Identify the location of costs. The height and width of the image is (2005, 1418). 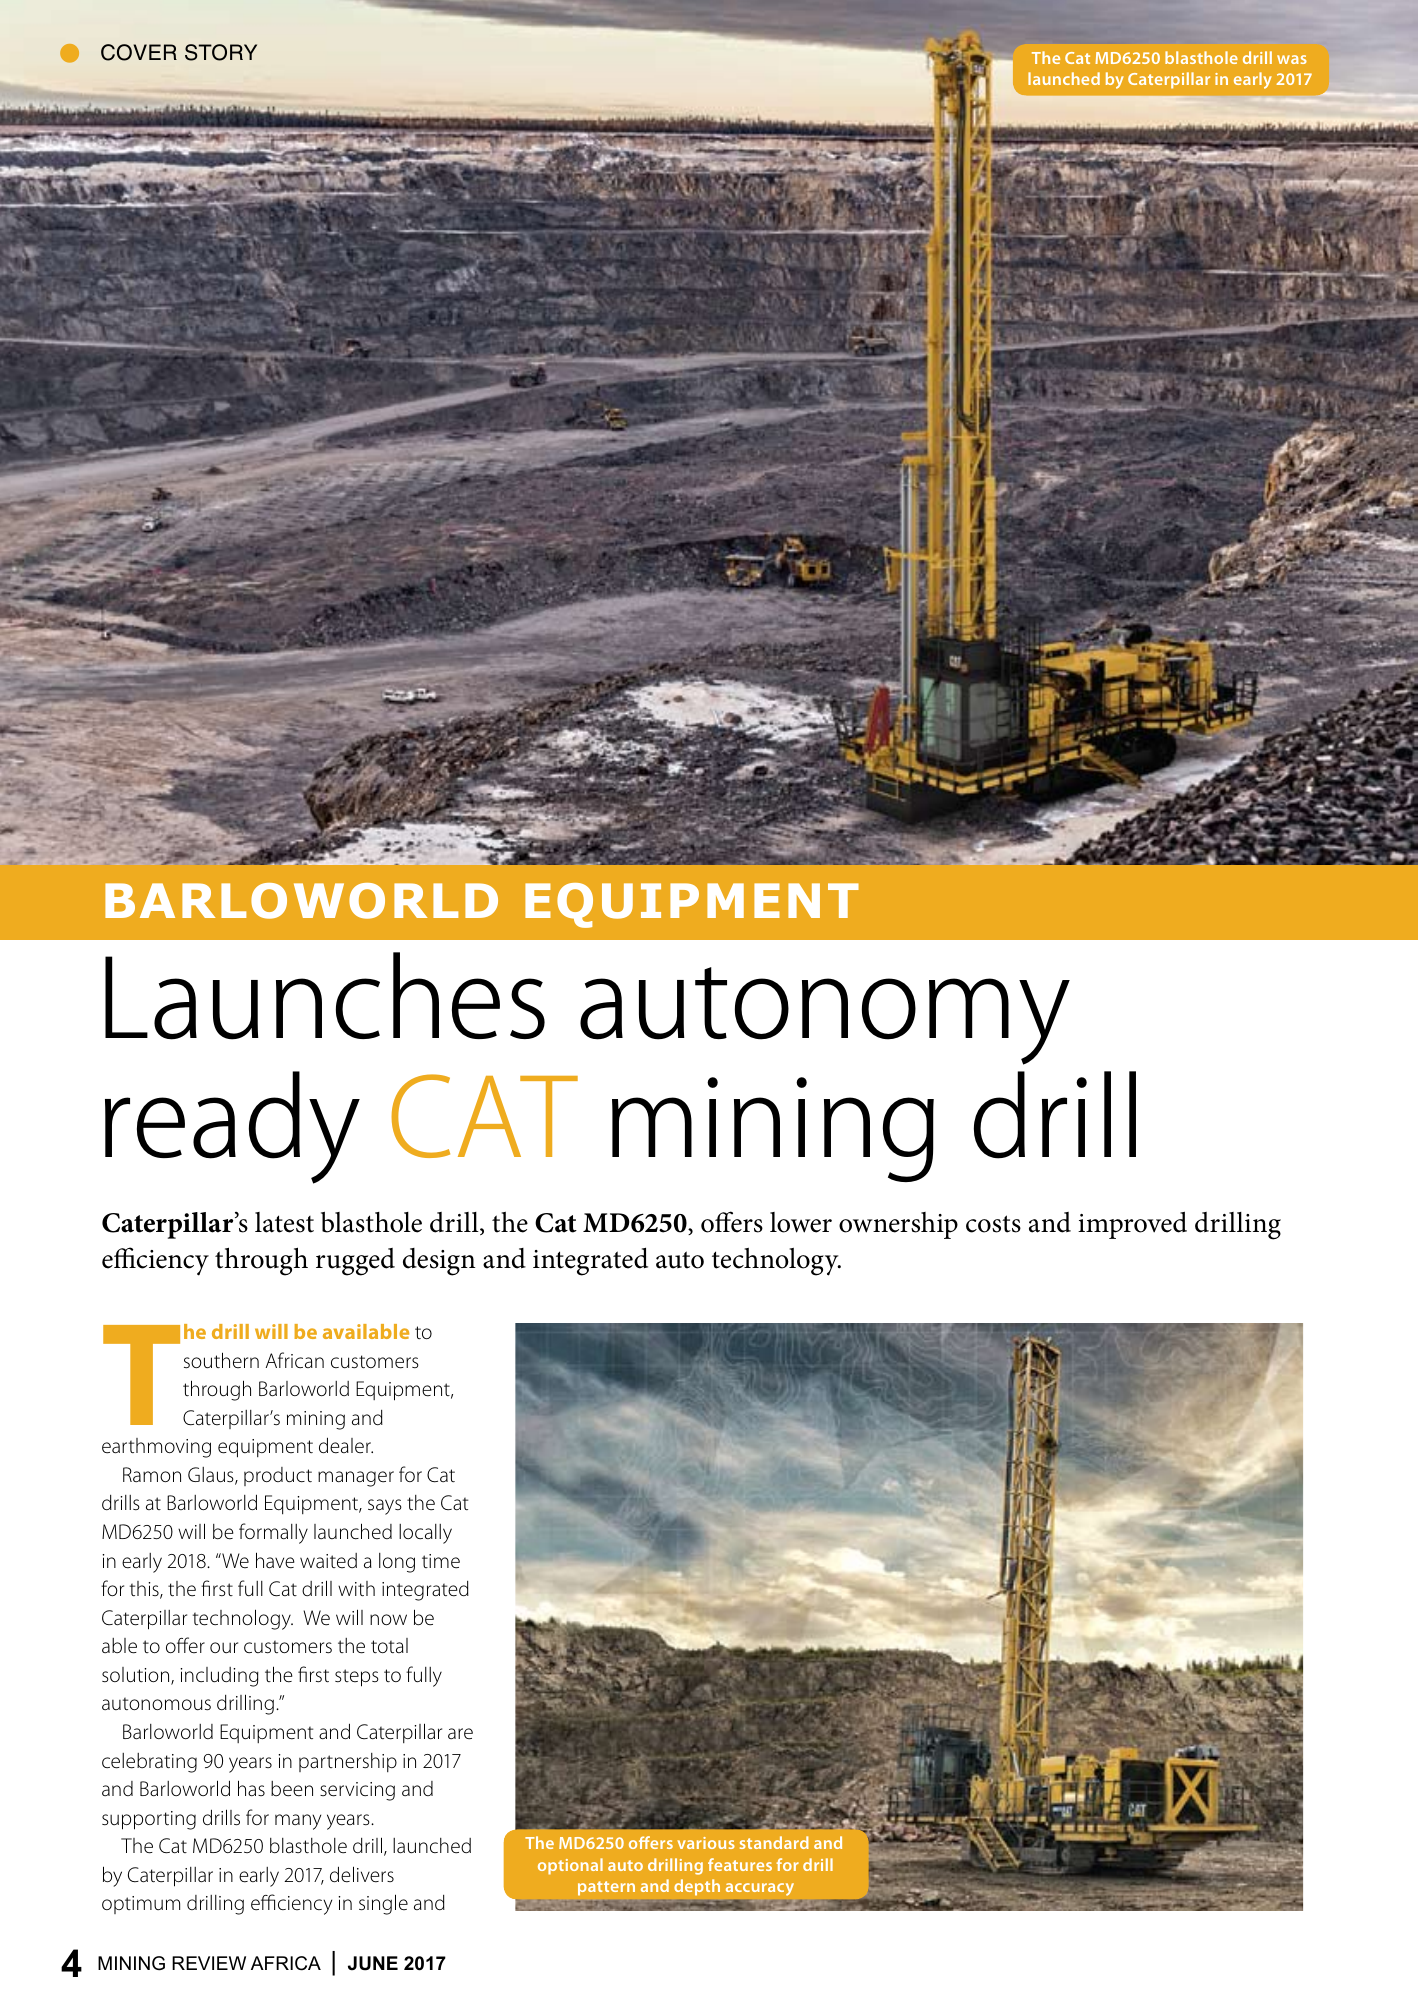
(993, 1224).
